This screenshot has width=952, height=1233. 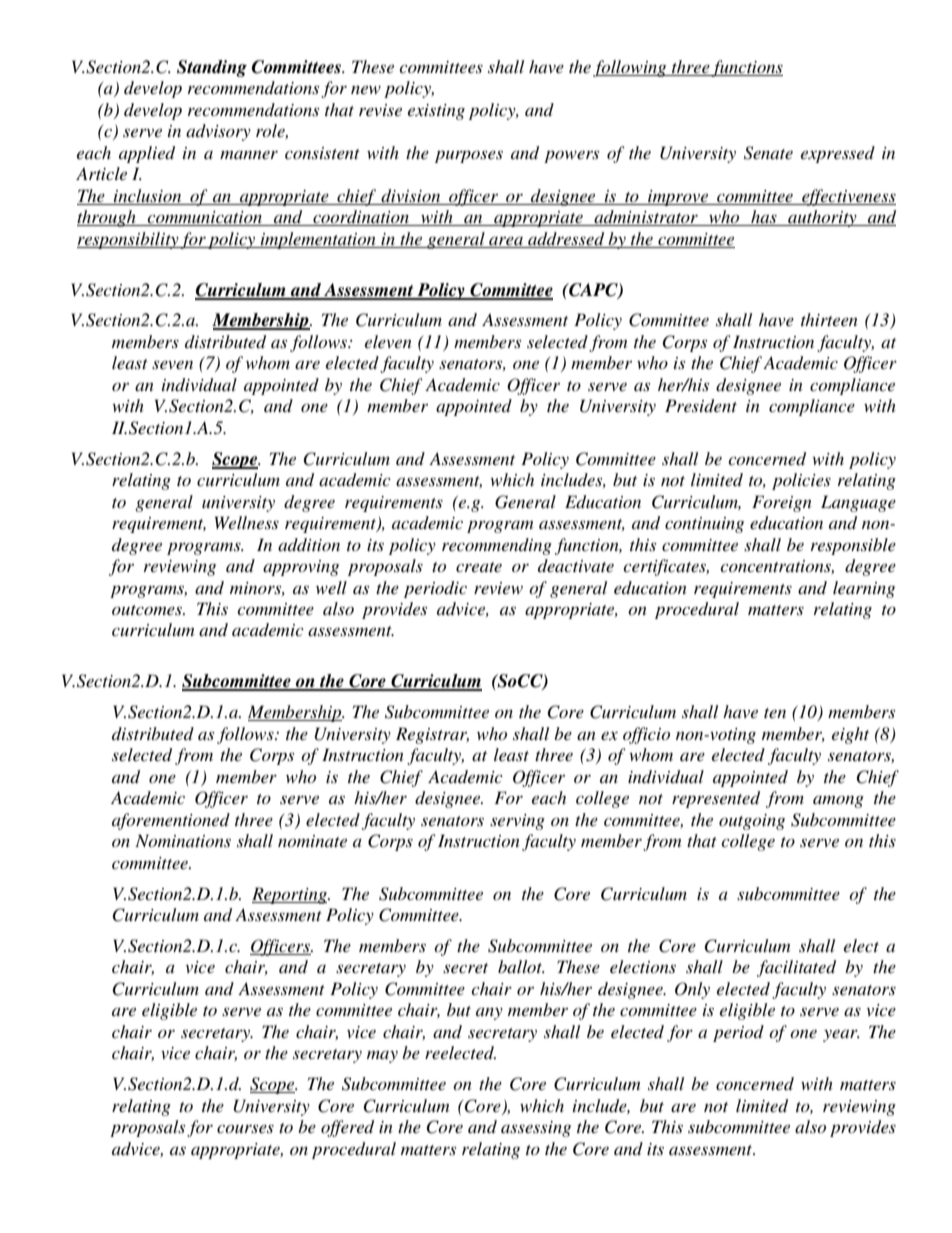 I want to click on Senate, so click(x=768, y=153).
